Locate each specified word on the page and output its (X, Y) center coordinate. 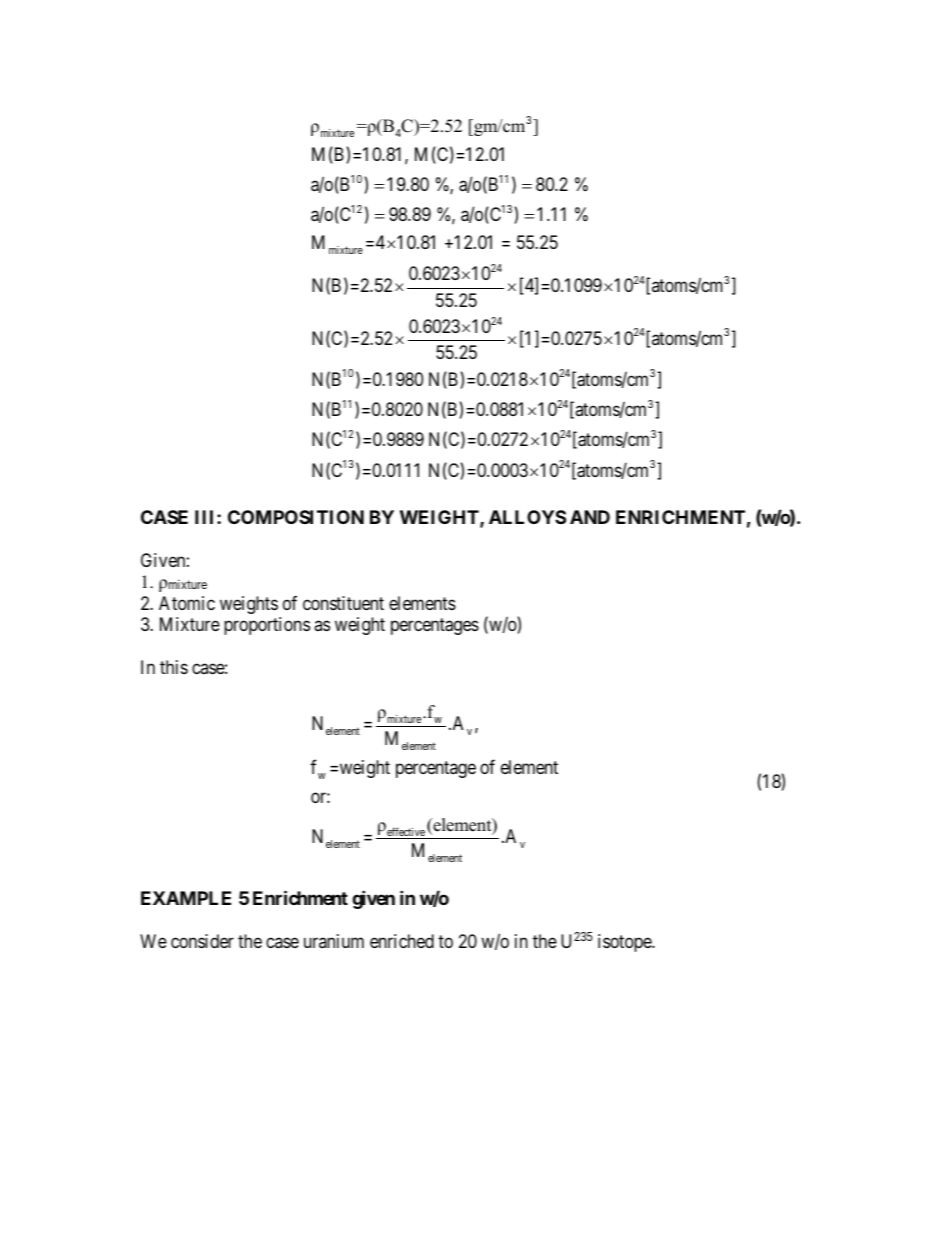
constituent (343, 603)
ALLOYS (527, 517)
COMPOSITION (296, 517)
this (174, 667)
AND (590, 517)
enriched (402, 941)
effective (406, 833)
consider (202, 941)
